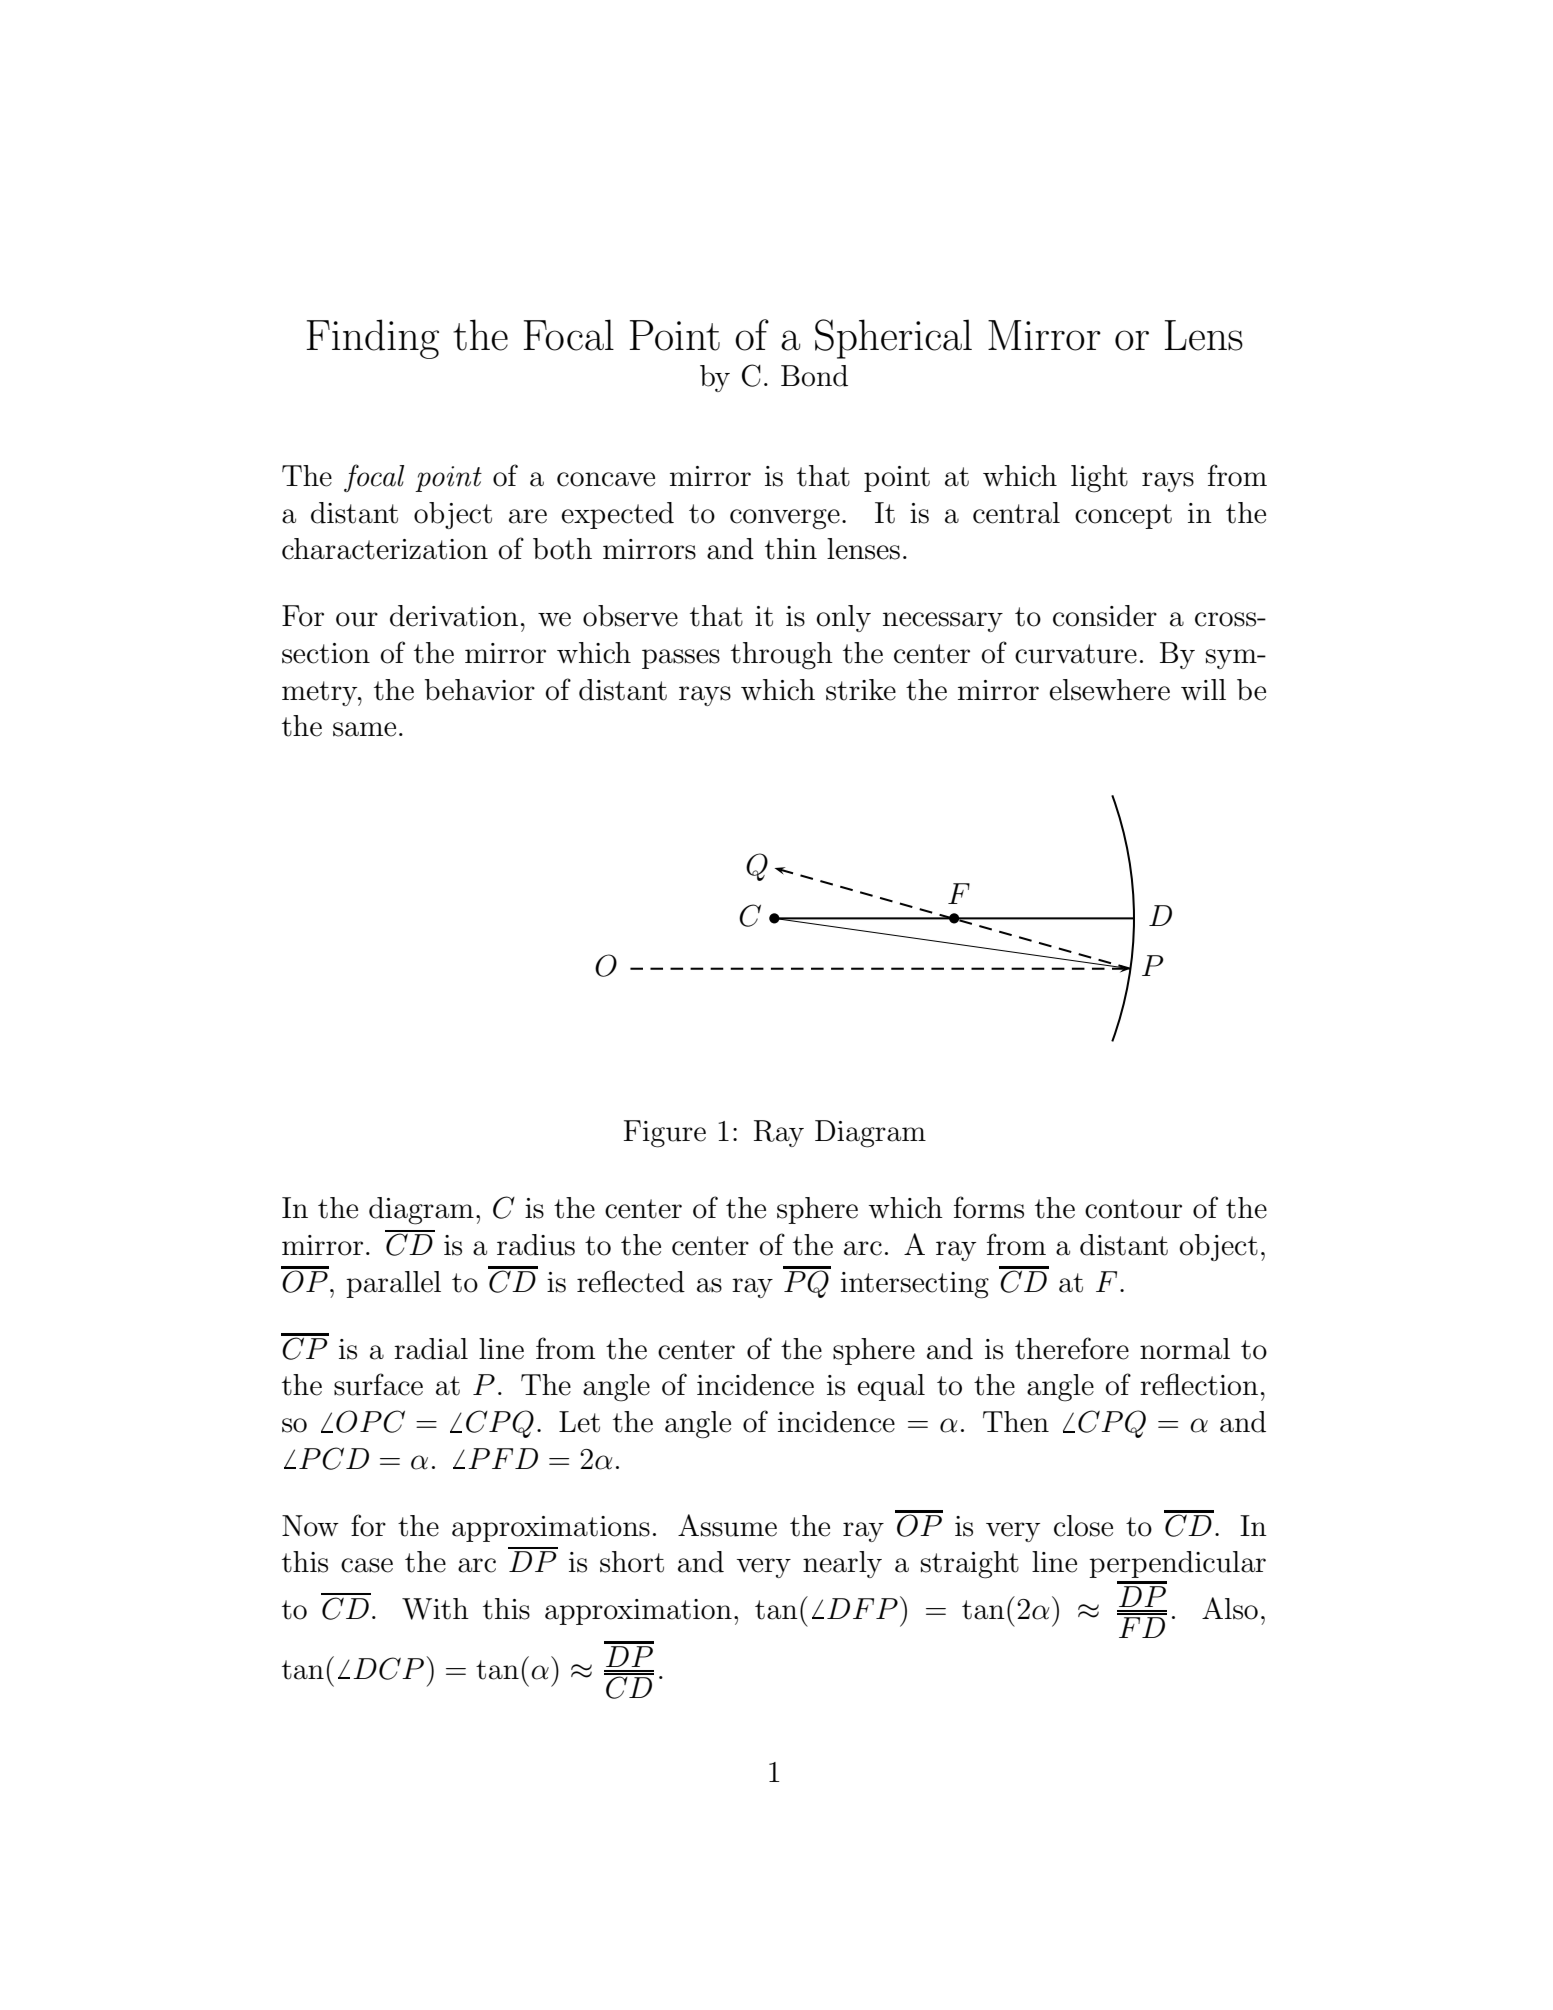  What do you see at coordinates (631, 1281) in the page?
I see `reflected` at bounding box center [631, 1281].
